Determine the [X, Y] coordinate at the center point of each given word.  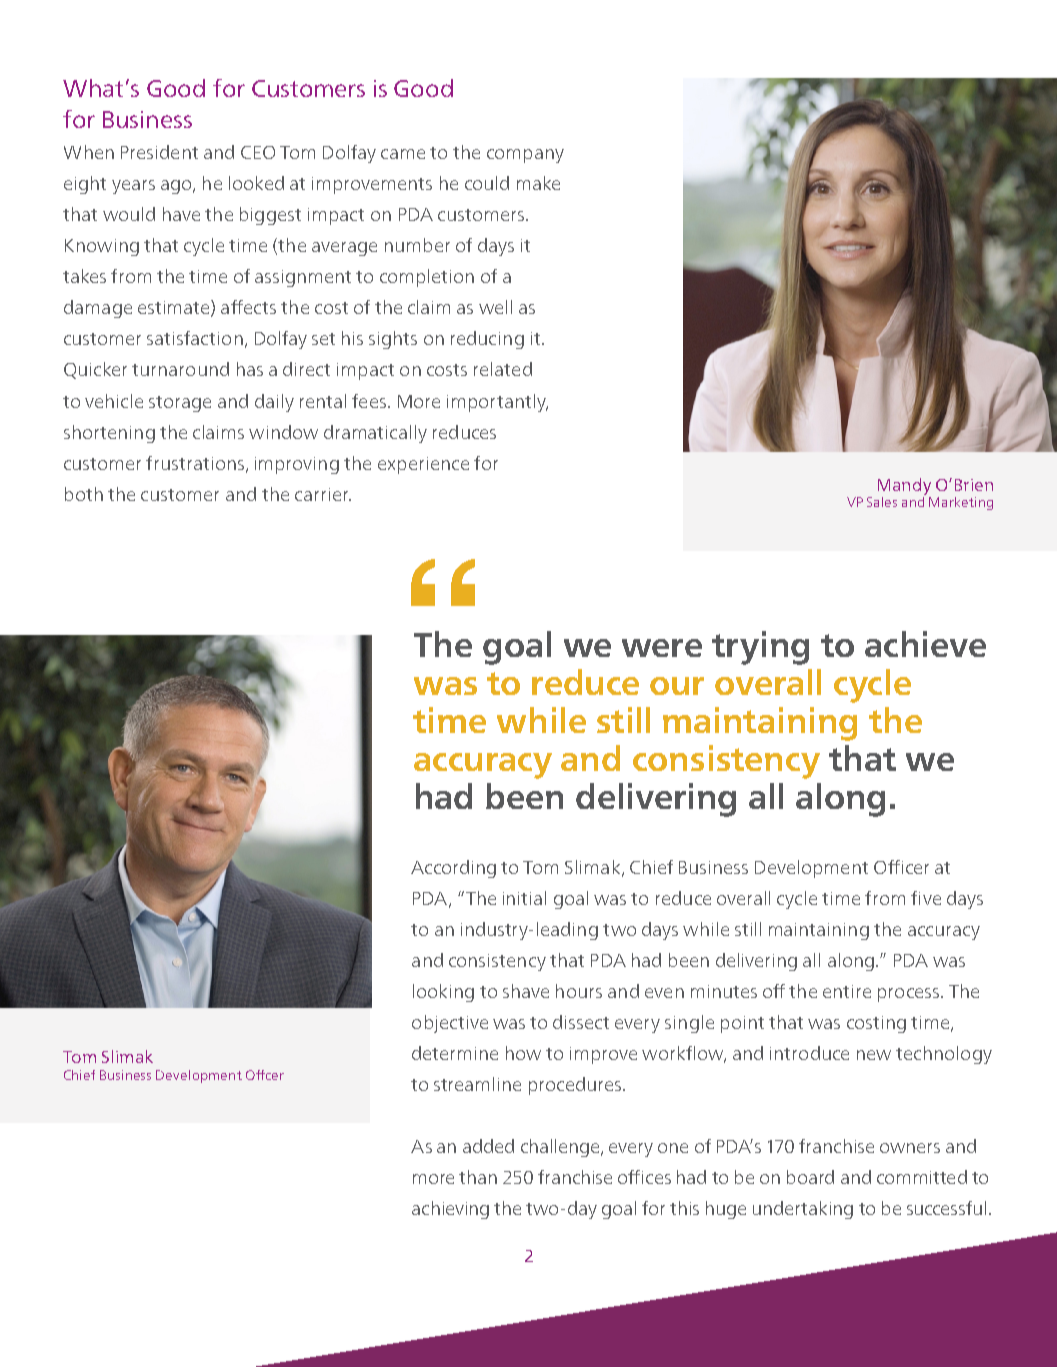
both [84, 494]
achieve [925, 644]
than [478, 1177]
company [525, 156]
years [133, 187]
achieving [450, 1210]
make [538, 183]
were [662, 648]
